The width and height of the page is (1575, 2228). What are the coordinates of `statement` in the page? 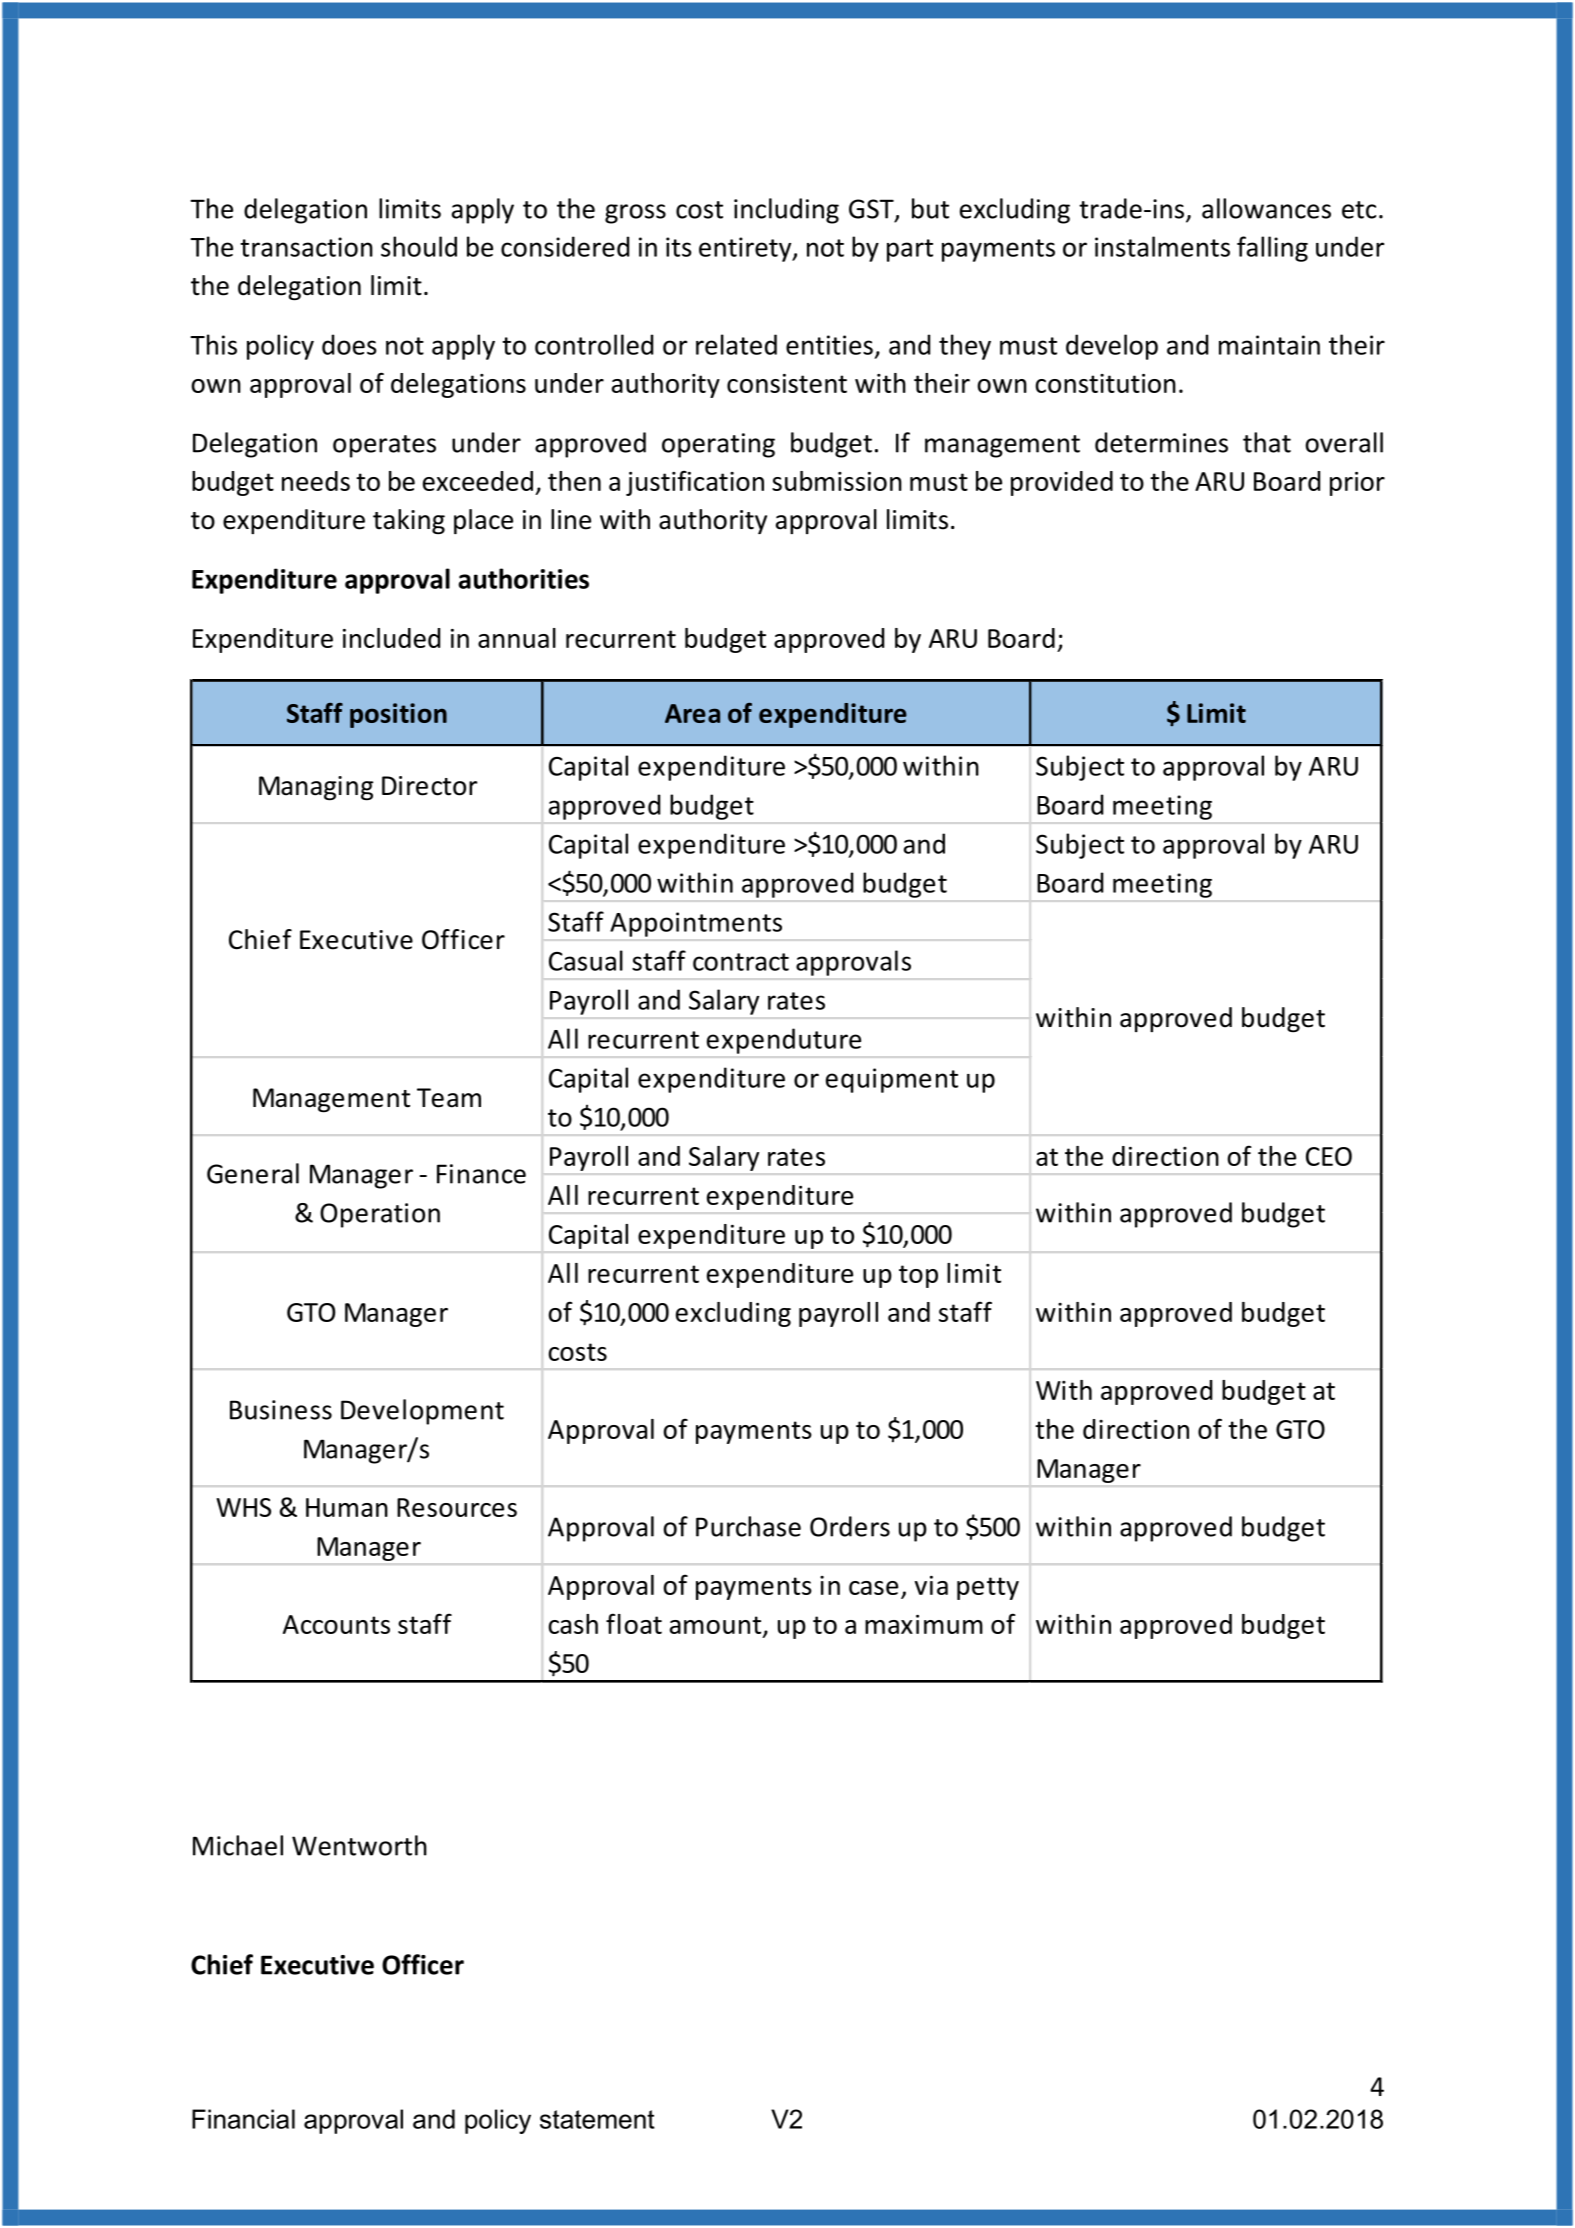 It's located at (597, 2119).
